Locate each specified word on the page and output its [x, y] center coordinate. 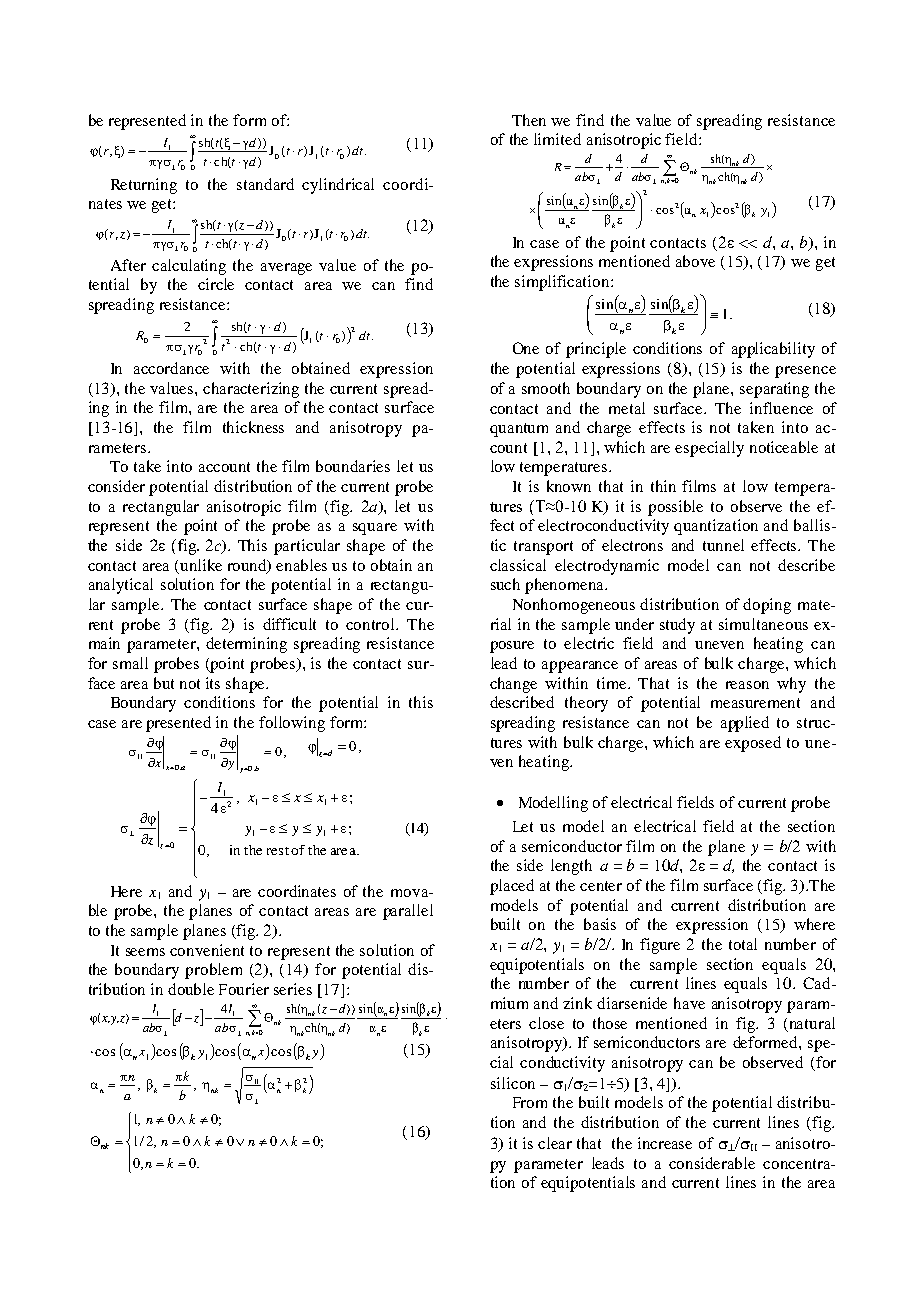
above [695, 261]
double [191, 989]
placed [512, 887]
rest [278, 851]
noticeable [784, 447]
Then [529, 120]
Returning [144, 186]
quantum [519, 430]
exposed [753, 744]
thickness [253, 427]
